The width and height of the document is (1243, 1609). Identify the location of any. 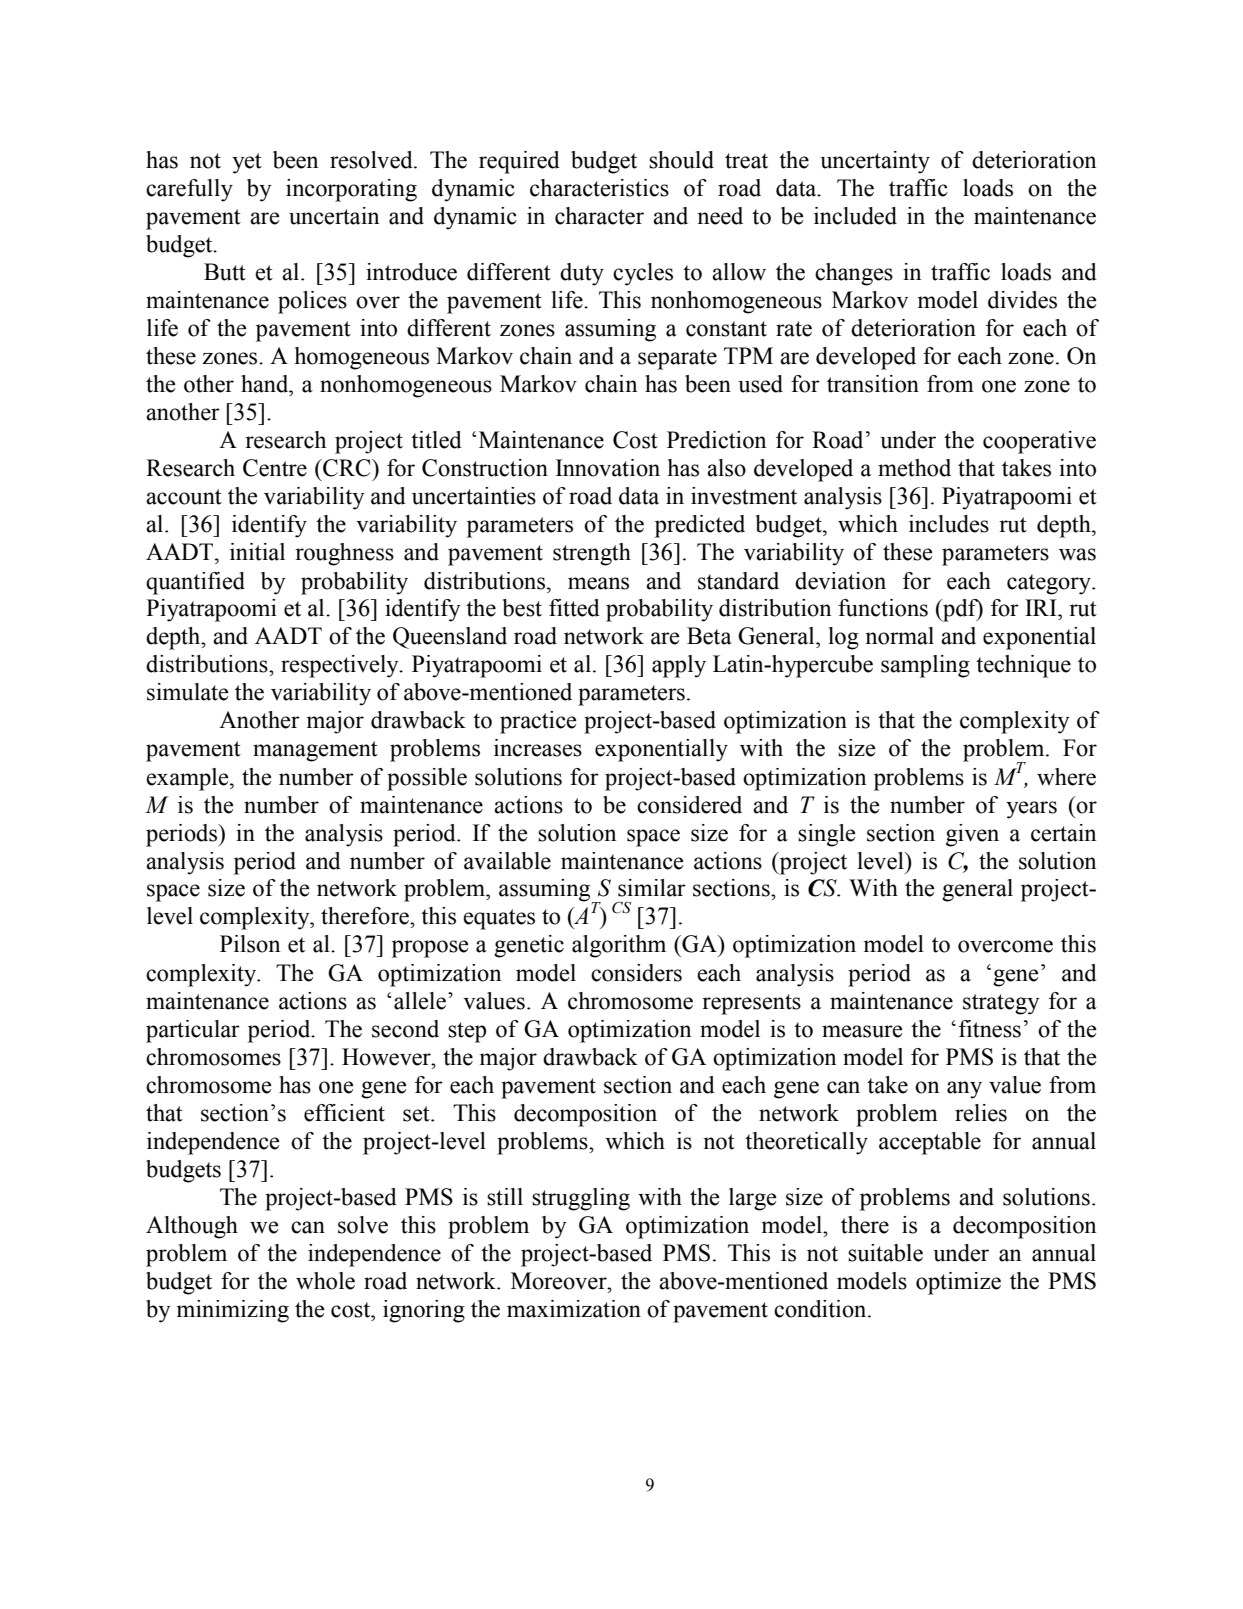
(964, 1090).
